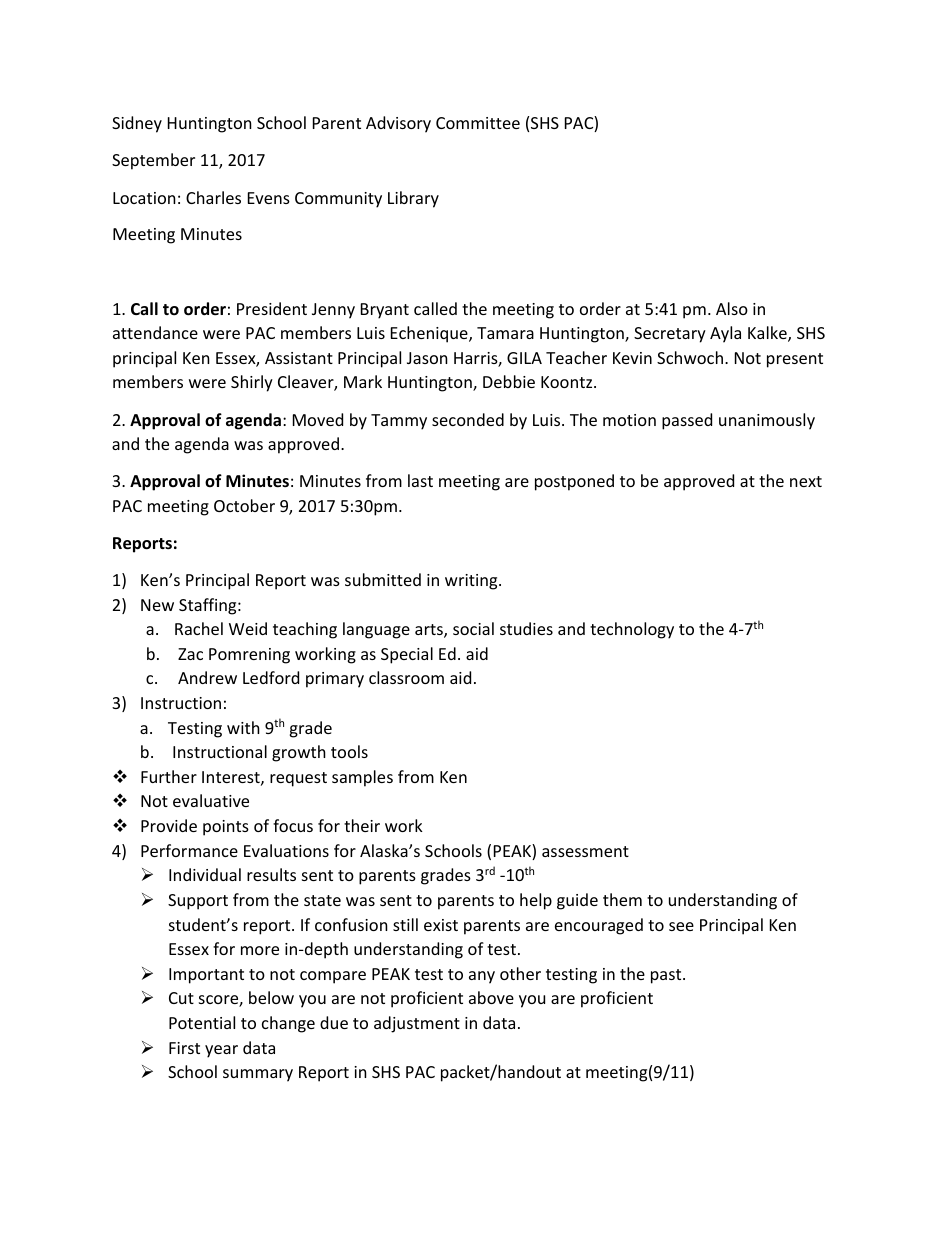 The image size is (952, 1233). Describe the element at coordinates (667, 976) in the document. I see `past` at that location.
